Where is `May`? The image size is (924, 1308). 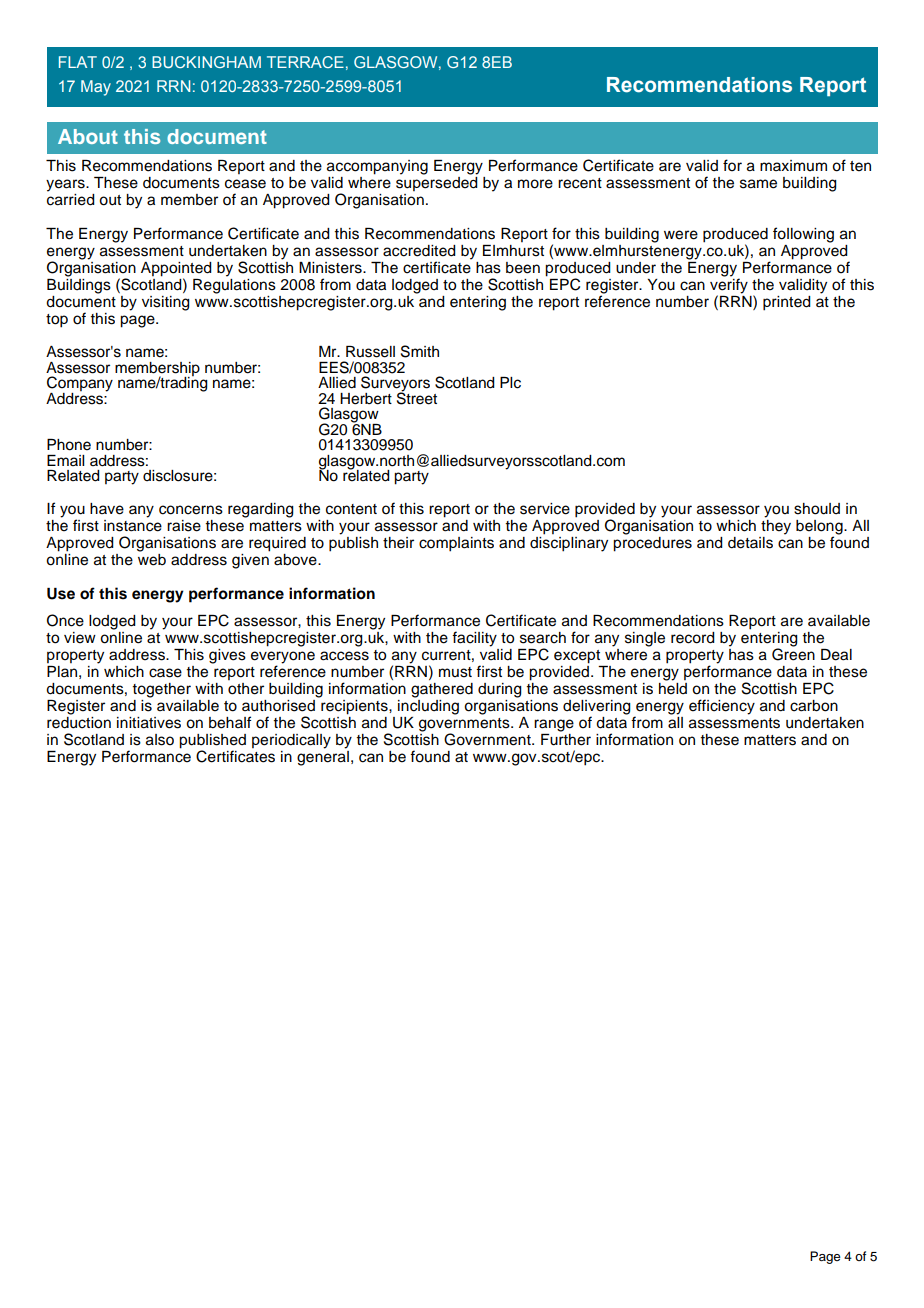 May is located at coordinates (96, 88).
